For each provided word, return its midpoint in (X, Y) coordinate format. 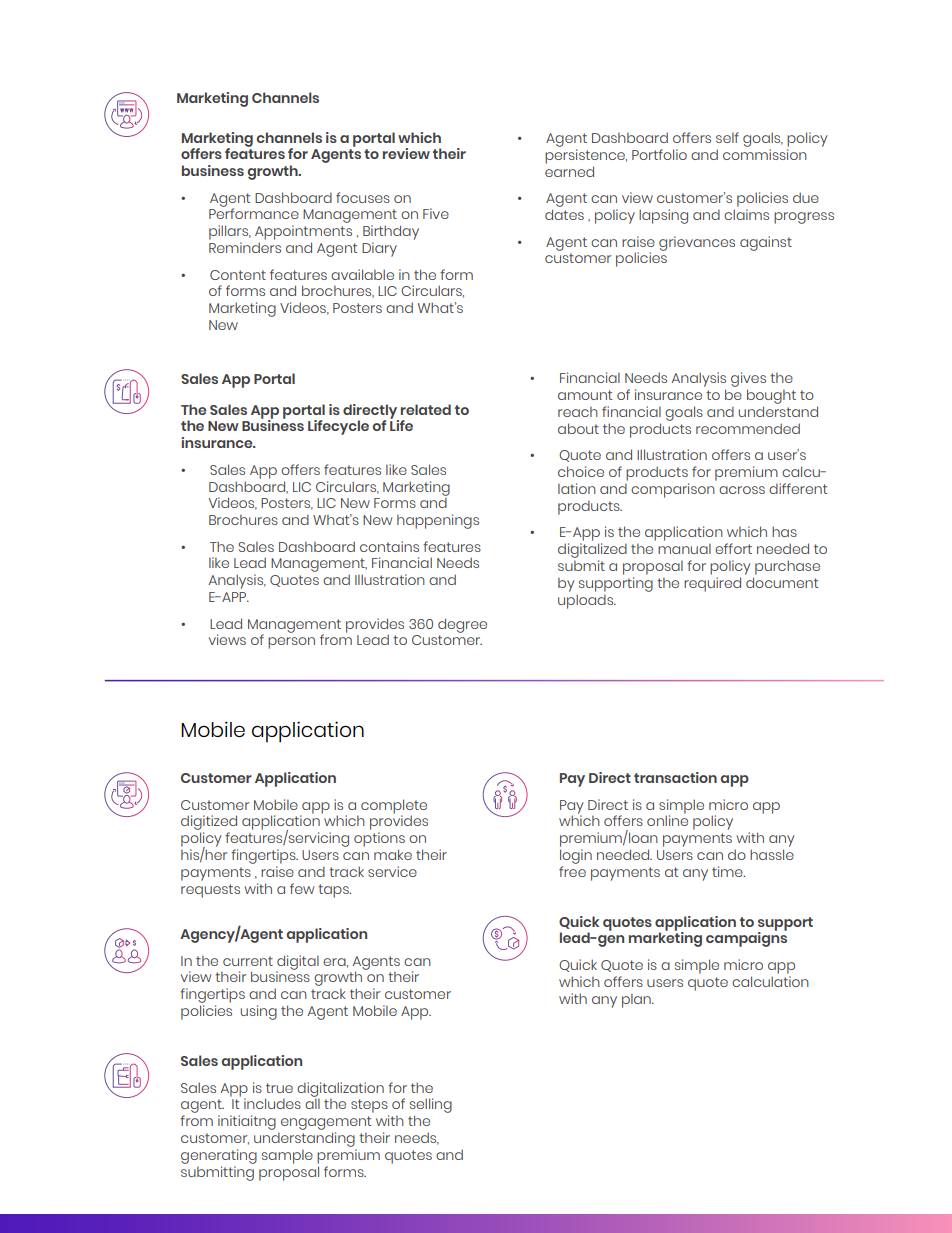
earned (569, 171)
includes (272, 1103)
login (576, 856)
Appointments (303, 232)
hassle (772, 854)
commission (765, 154)
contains (389, 546)
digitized (209, 824)
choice (581, 471)
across (742, 490)
